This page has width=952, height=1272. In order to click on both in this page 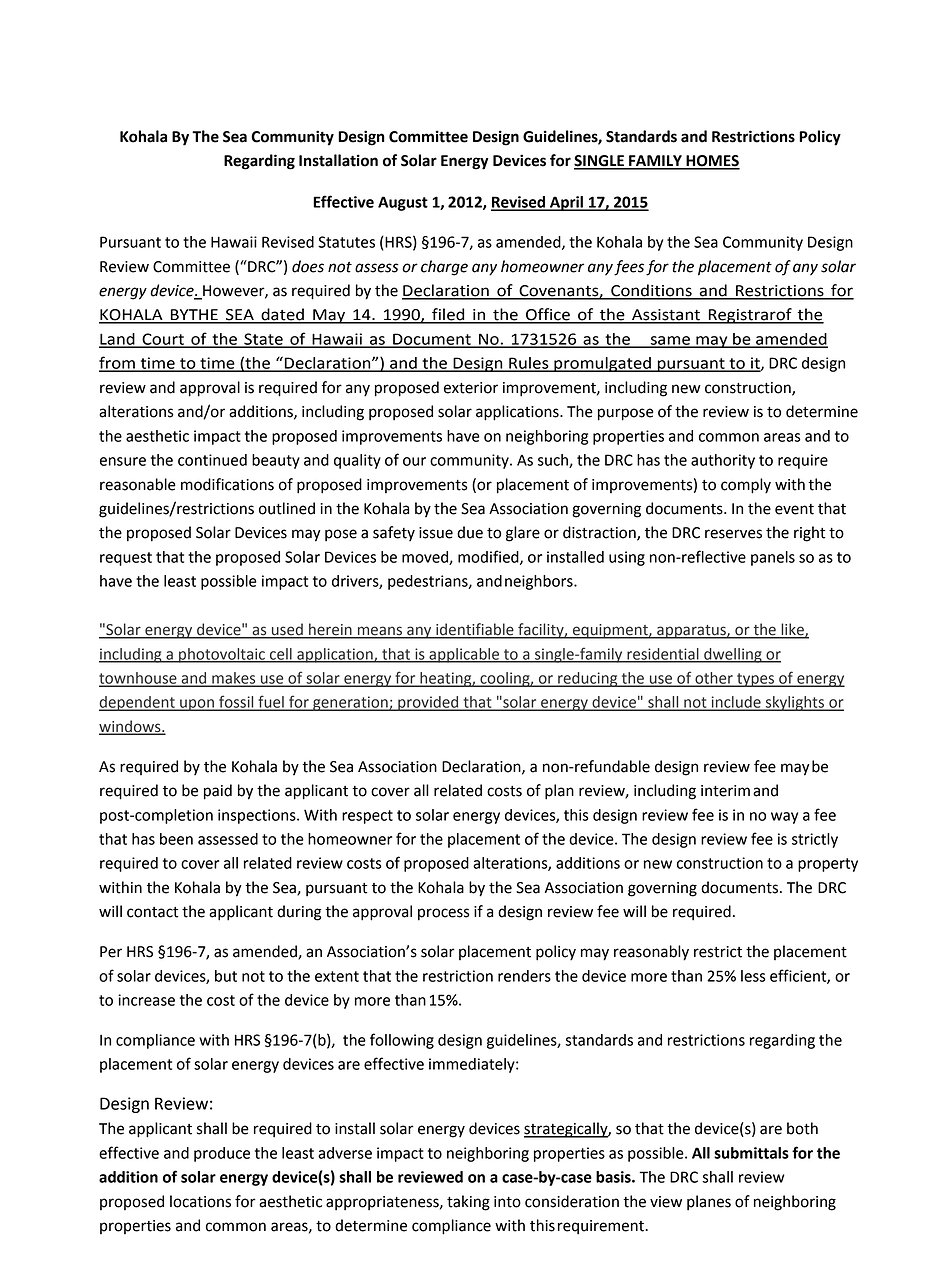, I will do `click(802, 1128)`.
